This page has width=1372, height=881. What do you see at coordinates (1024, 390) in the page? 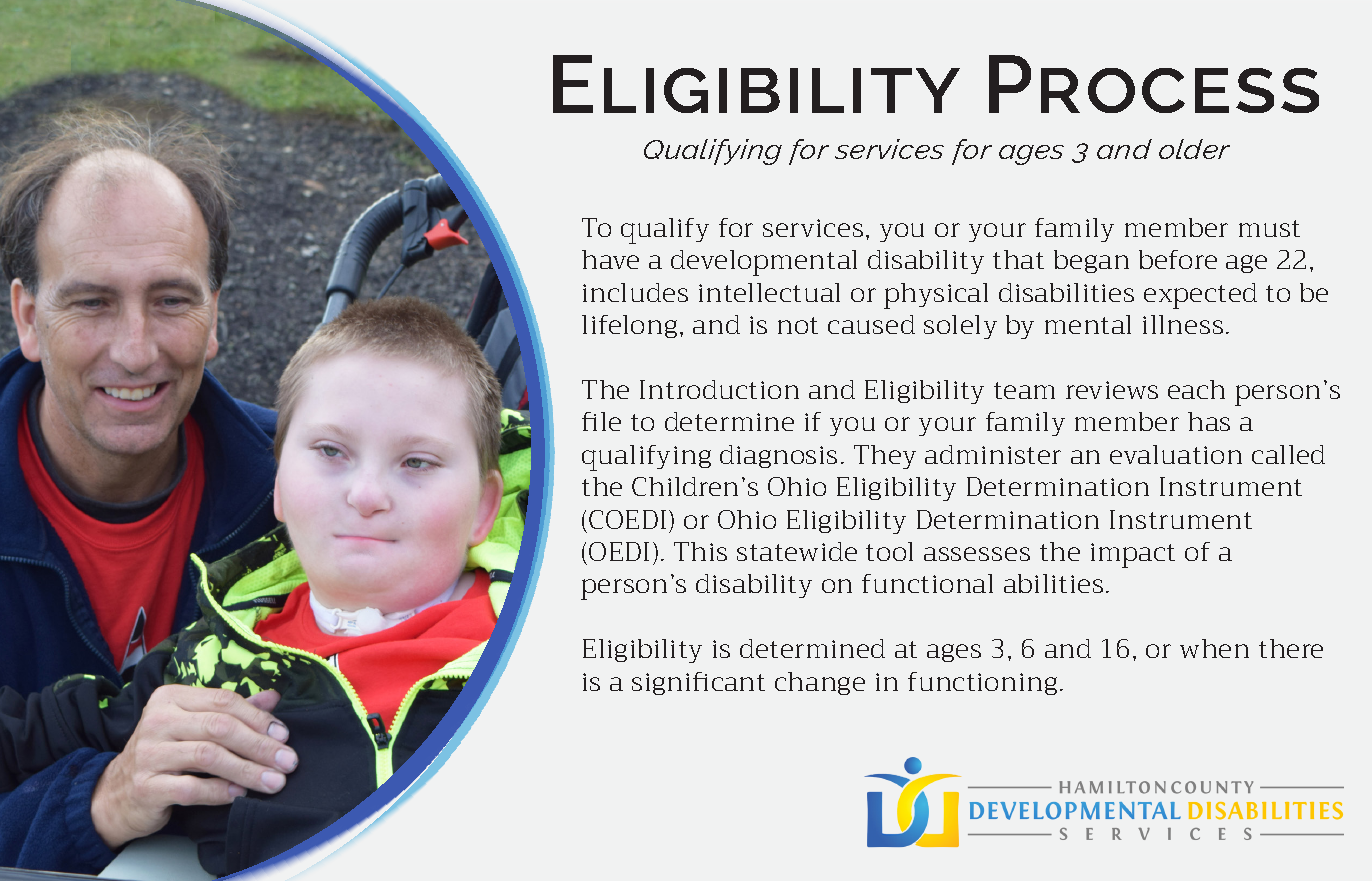
I see `team` at bounding box center [1024, 390].
